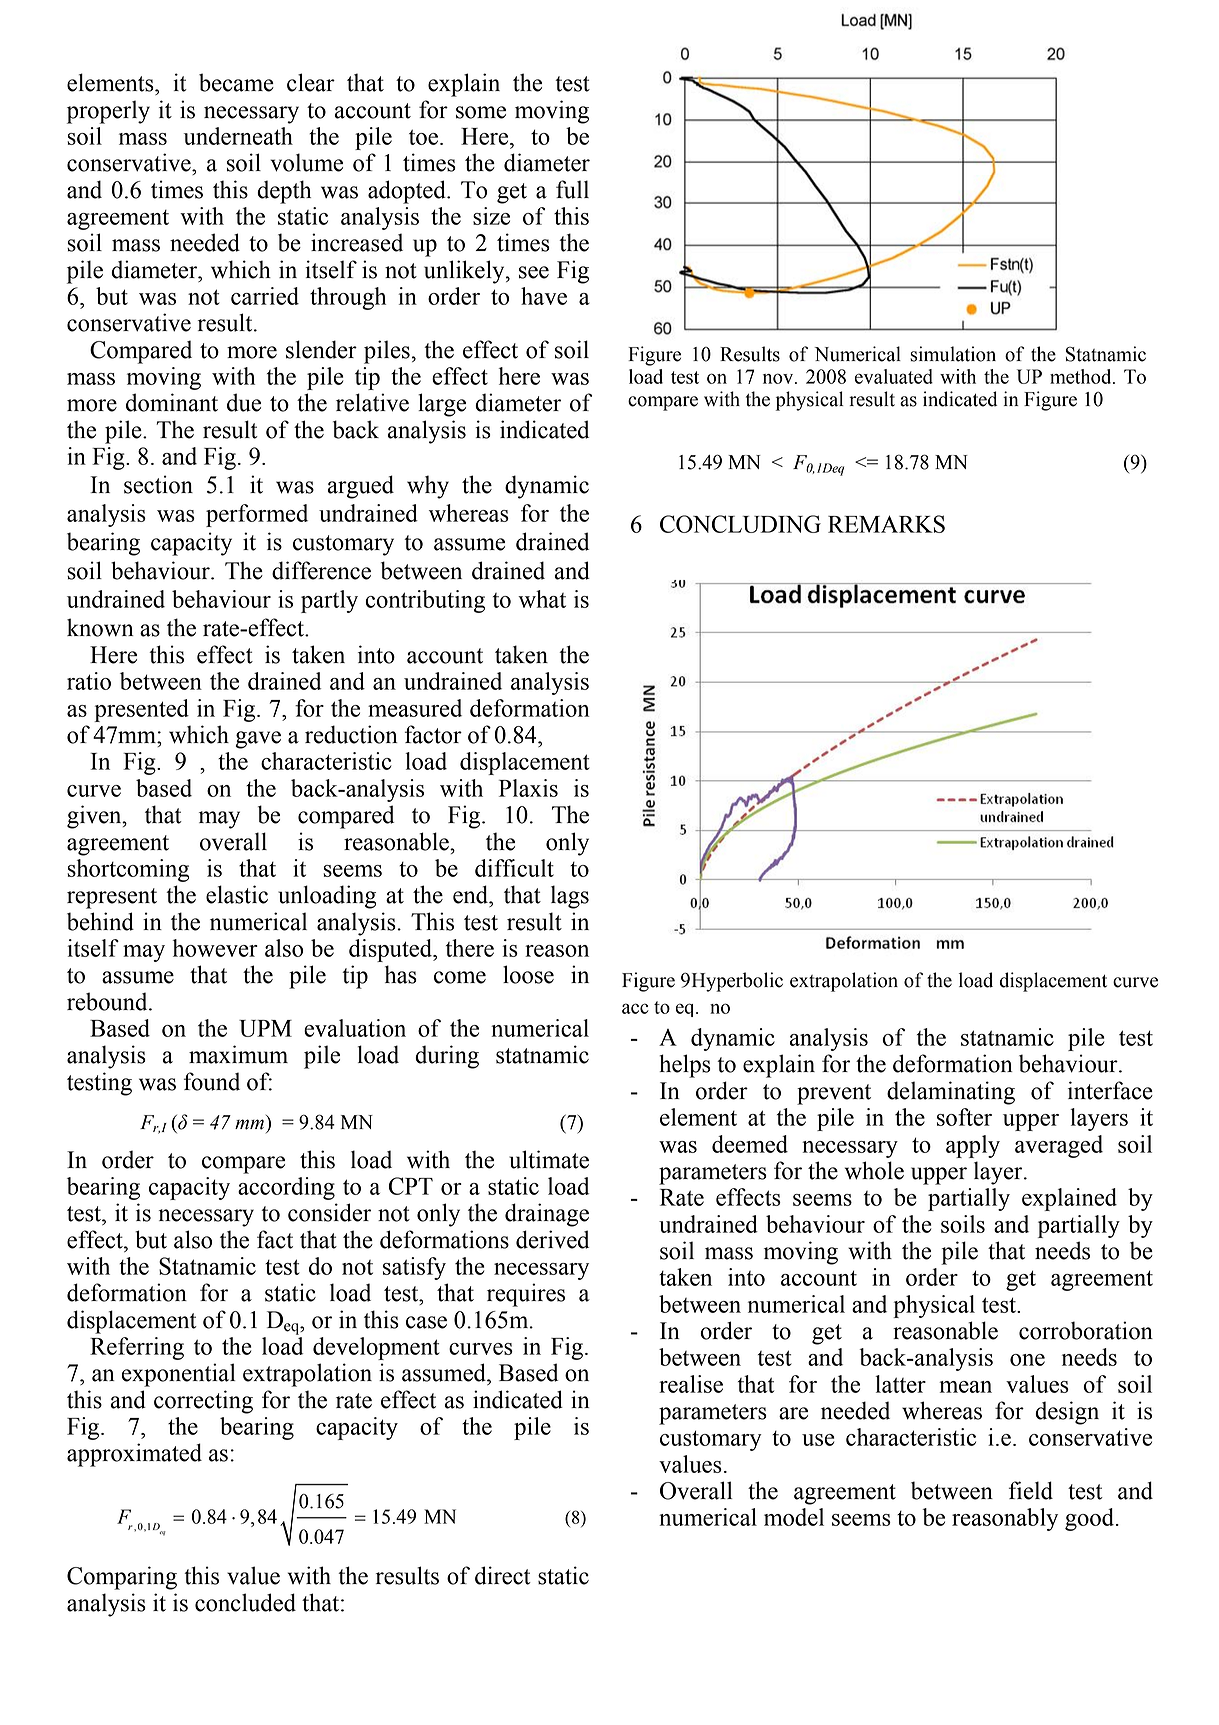  I want to click on concluded, so click(245, 1602).
